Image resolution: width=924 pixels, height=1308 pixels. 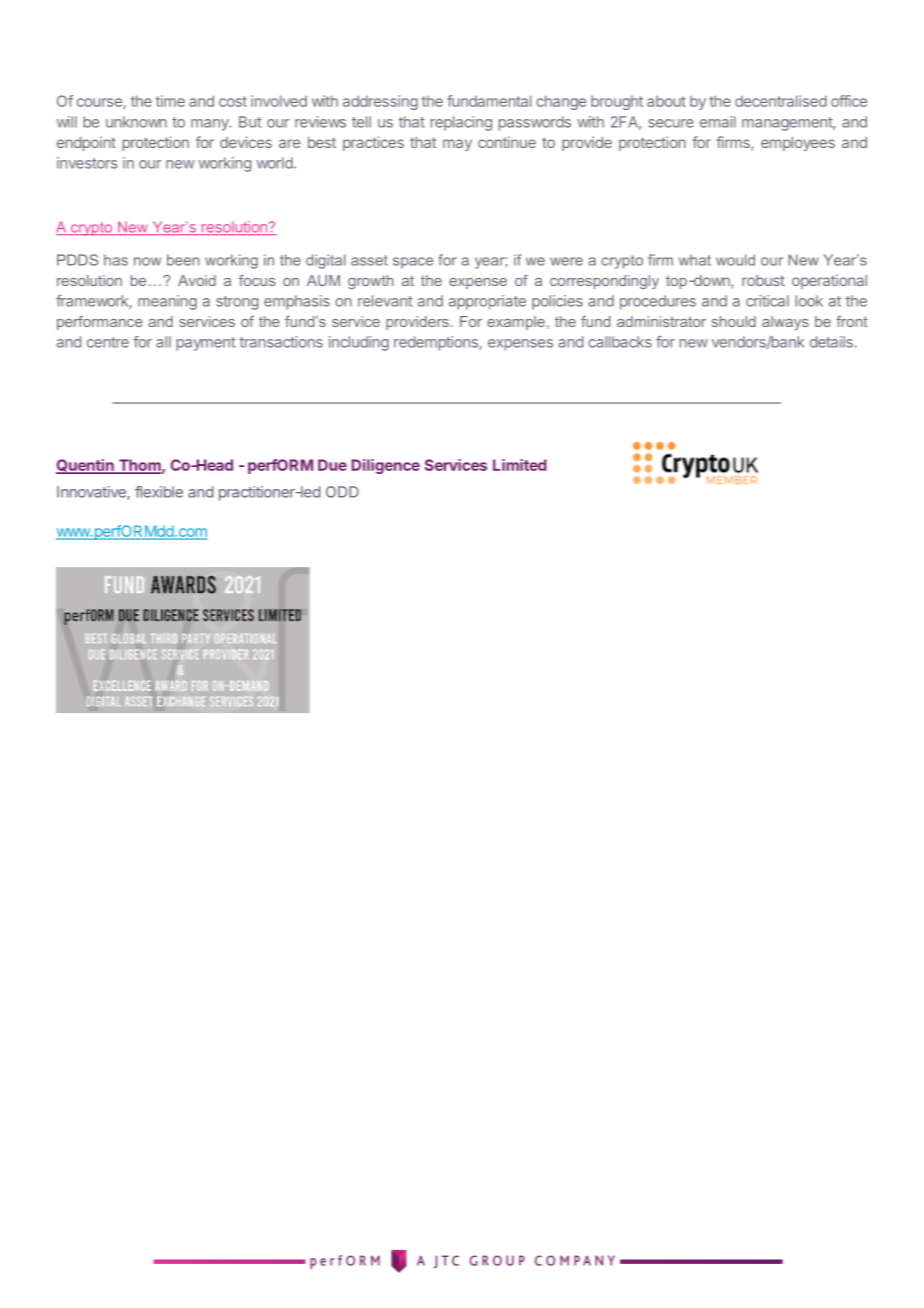 What do you see at coordinates (781, 101) in the screenshot?
I see `decentralised` at bounding box center [781, 101].
